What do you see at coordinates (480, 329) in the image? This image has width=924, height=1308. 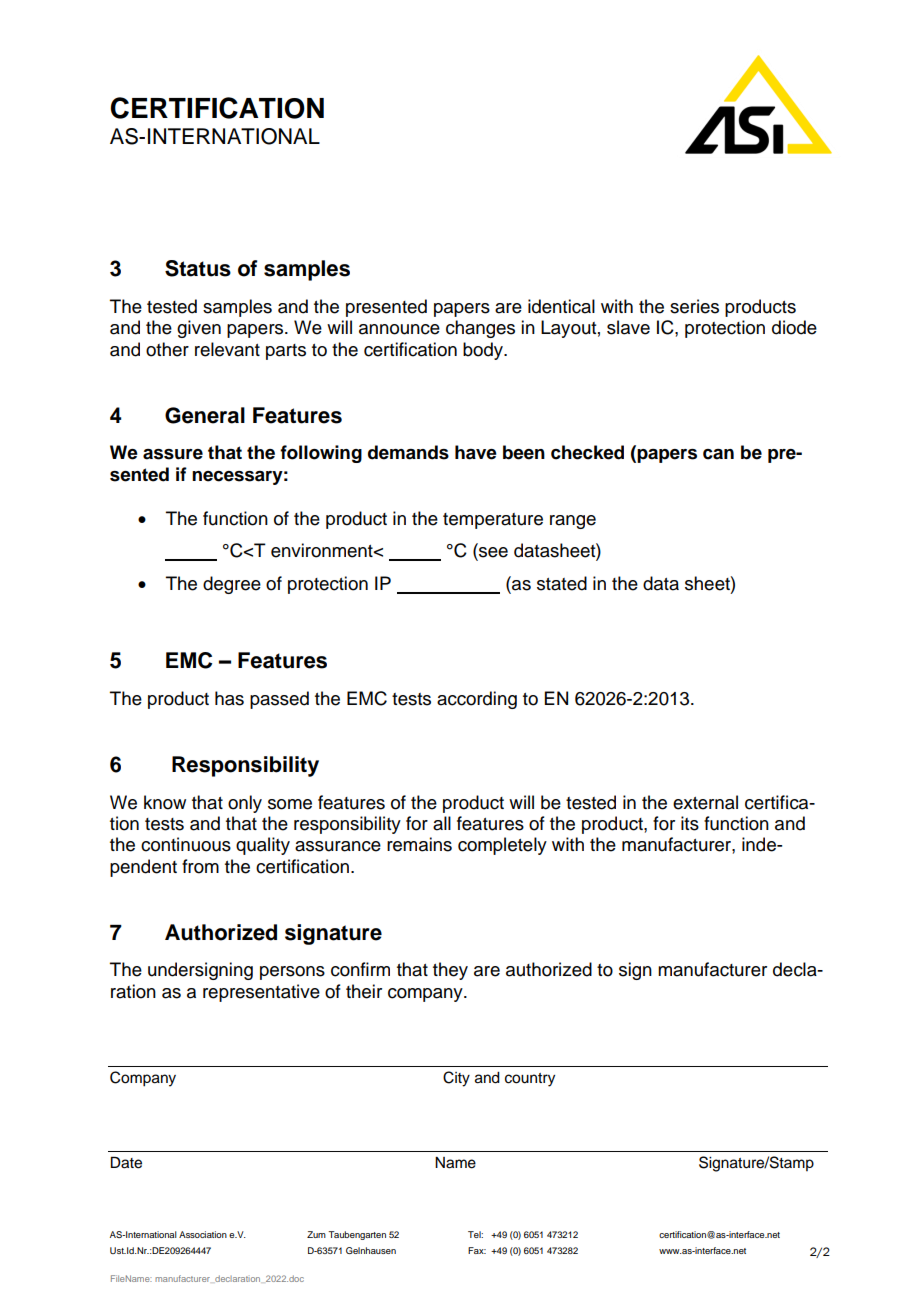 I see `changes` at bounding box center [480, 329].
